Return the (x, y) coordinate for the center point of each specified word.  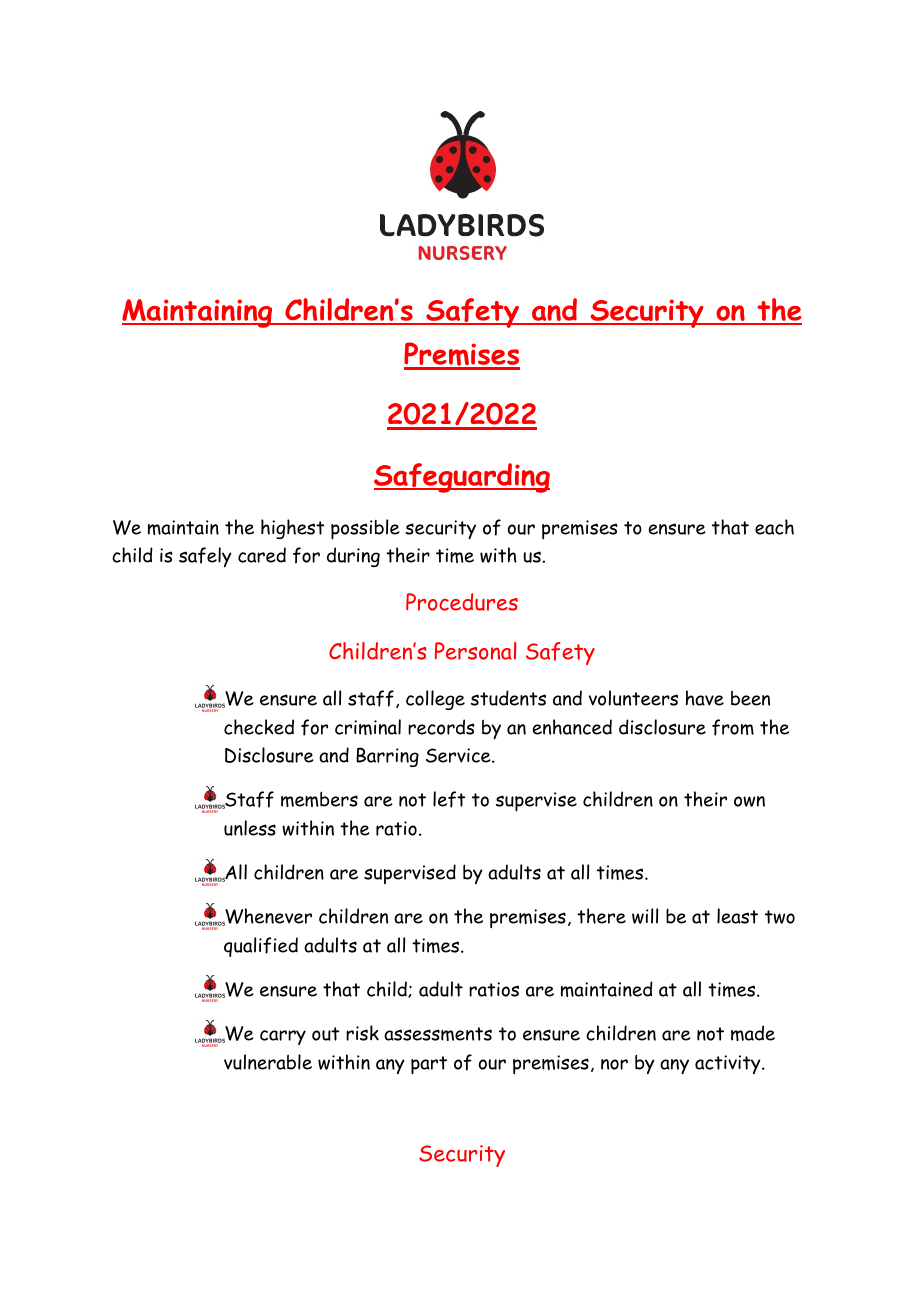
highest (292, 529)
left (449, 799)
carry (283, 1037)
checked (259, 727)
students (508, 698)
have (705, 698)
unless (250, 828)
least (737, 916)
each (774, 527)
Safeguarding (462, 478)
